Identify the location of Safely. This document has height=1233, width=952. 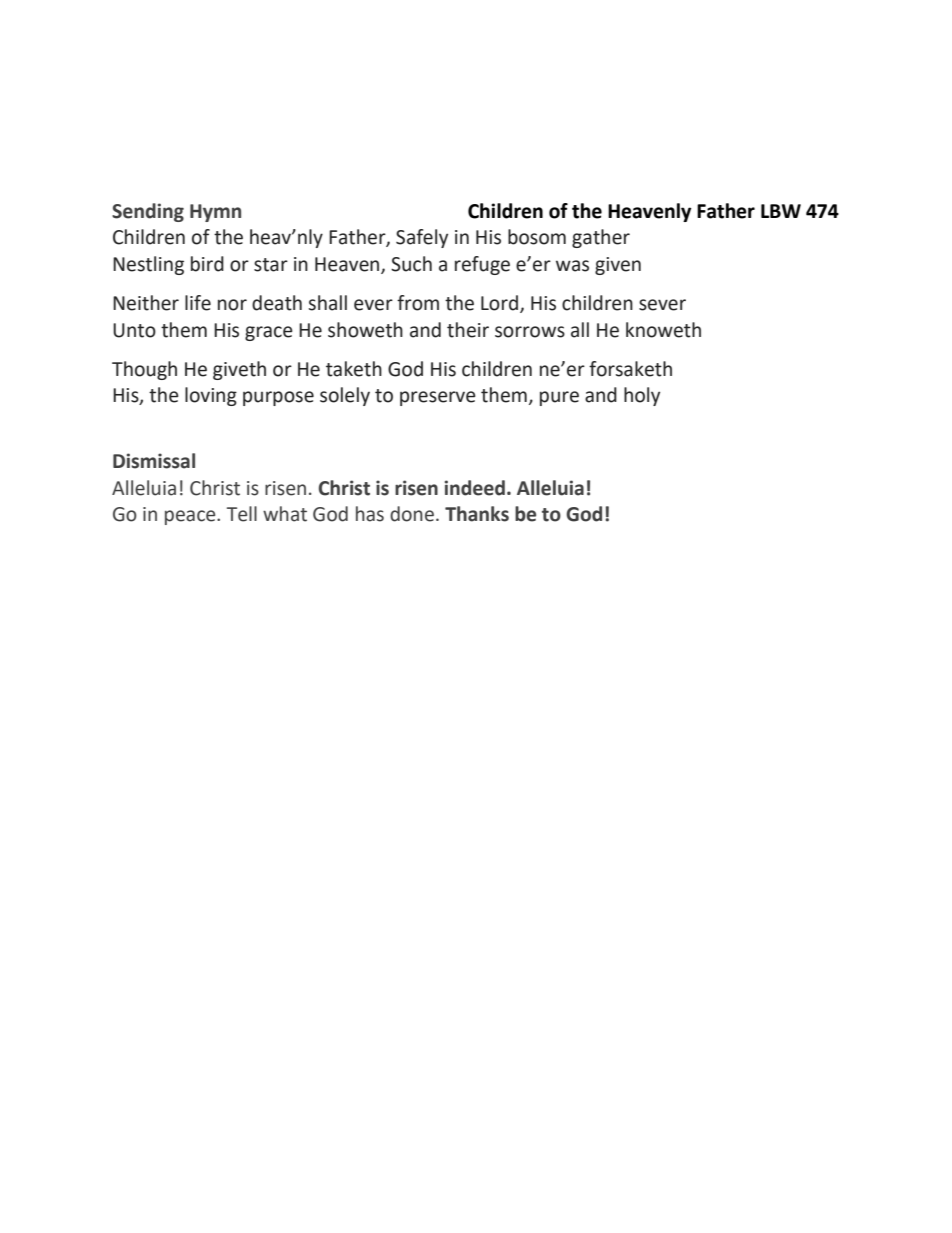
(422, 238).
